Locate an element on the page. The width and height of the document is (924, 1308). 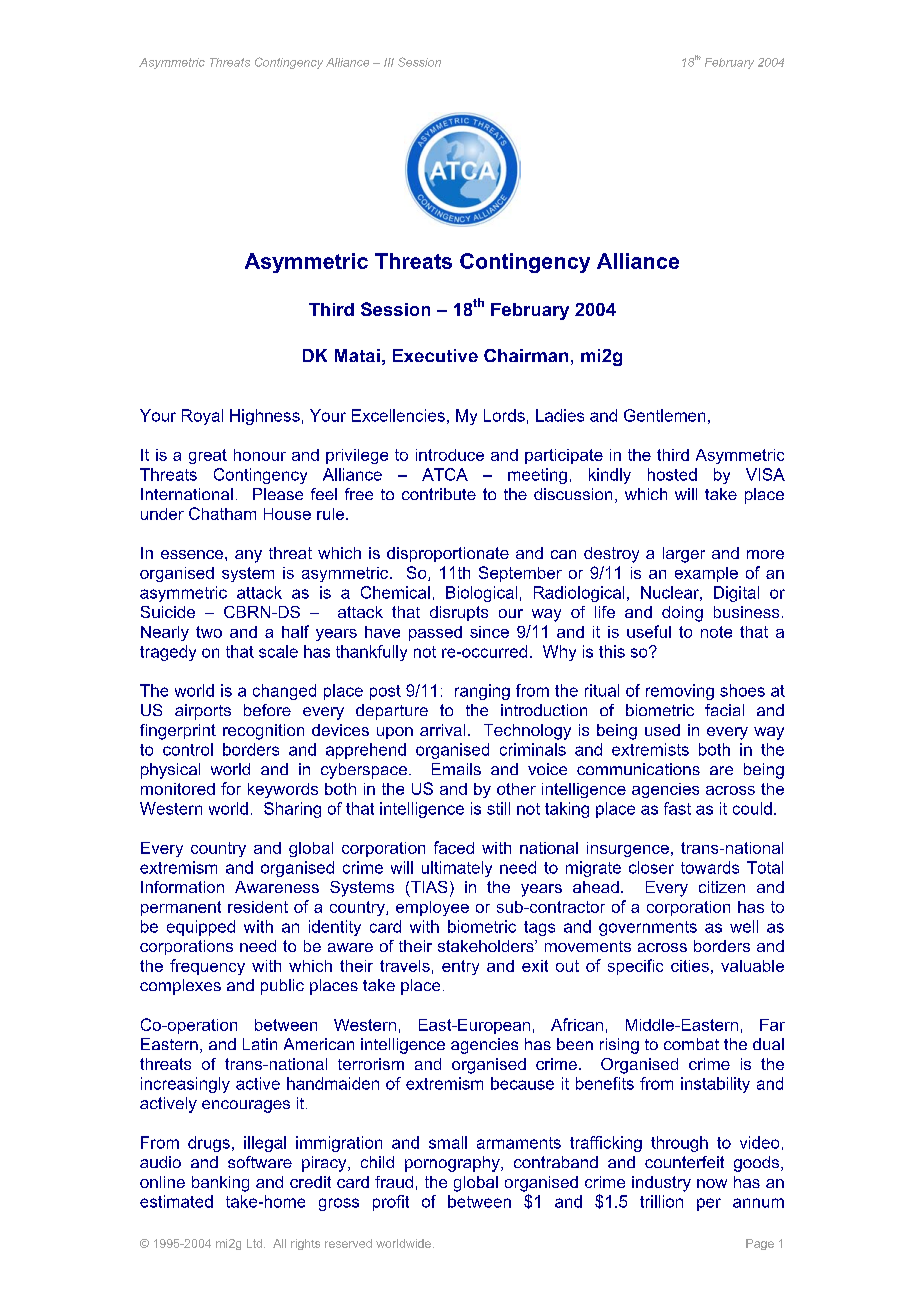
Executive is located at coordinates (435, 355).
